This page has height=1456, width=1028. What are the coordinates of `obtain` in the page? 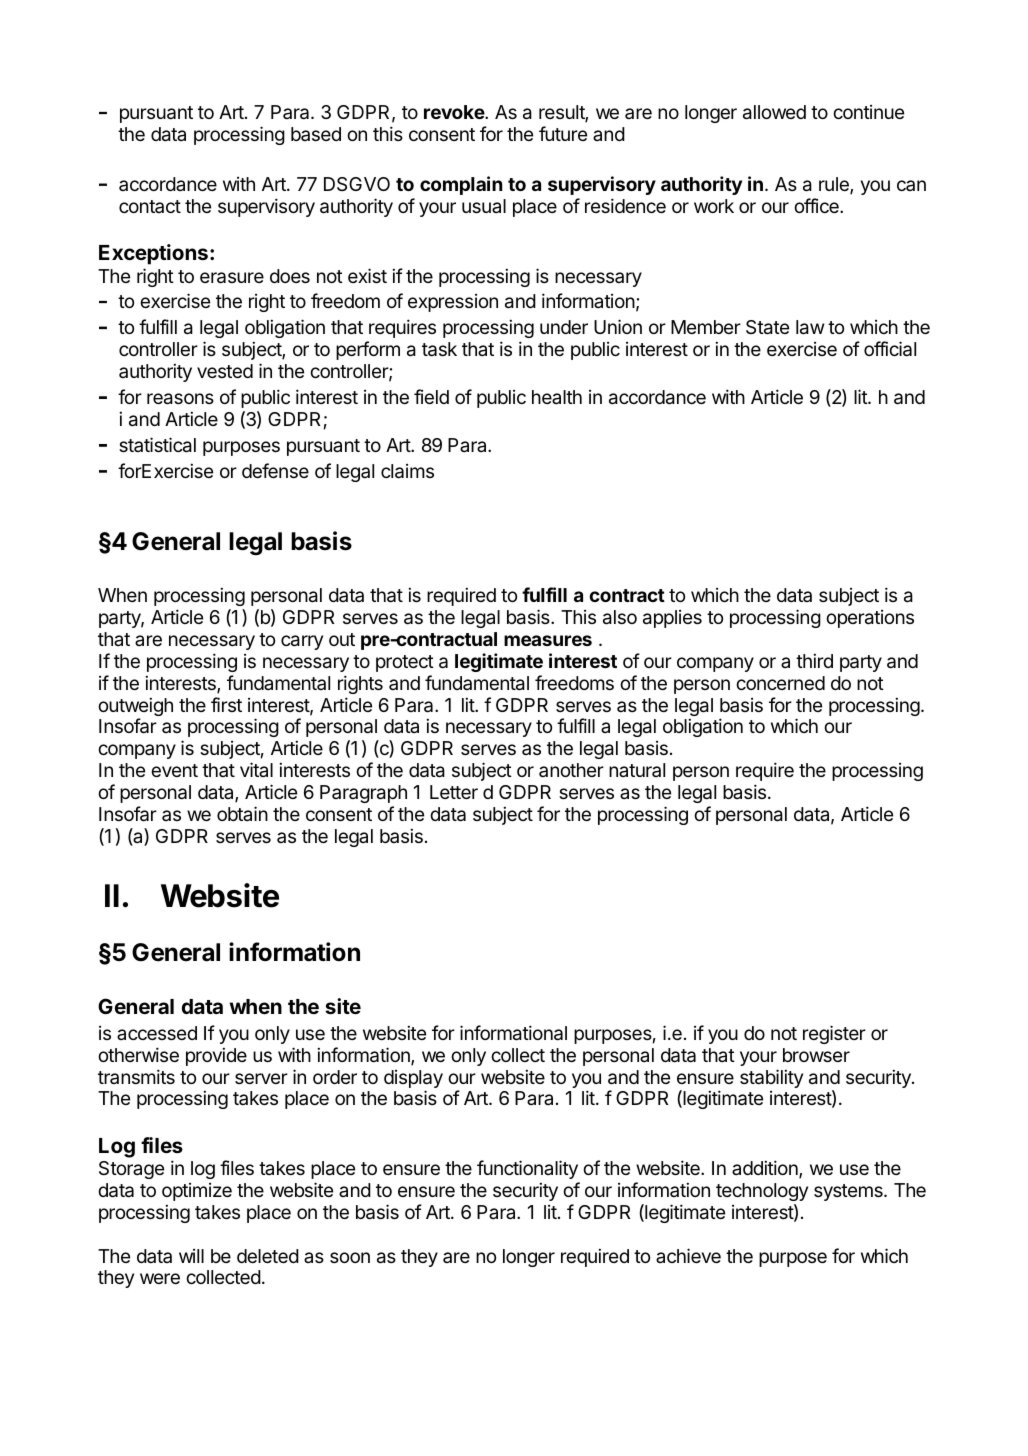 It's located at (242, 813).
